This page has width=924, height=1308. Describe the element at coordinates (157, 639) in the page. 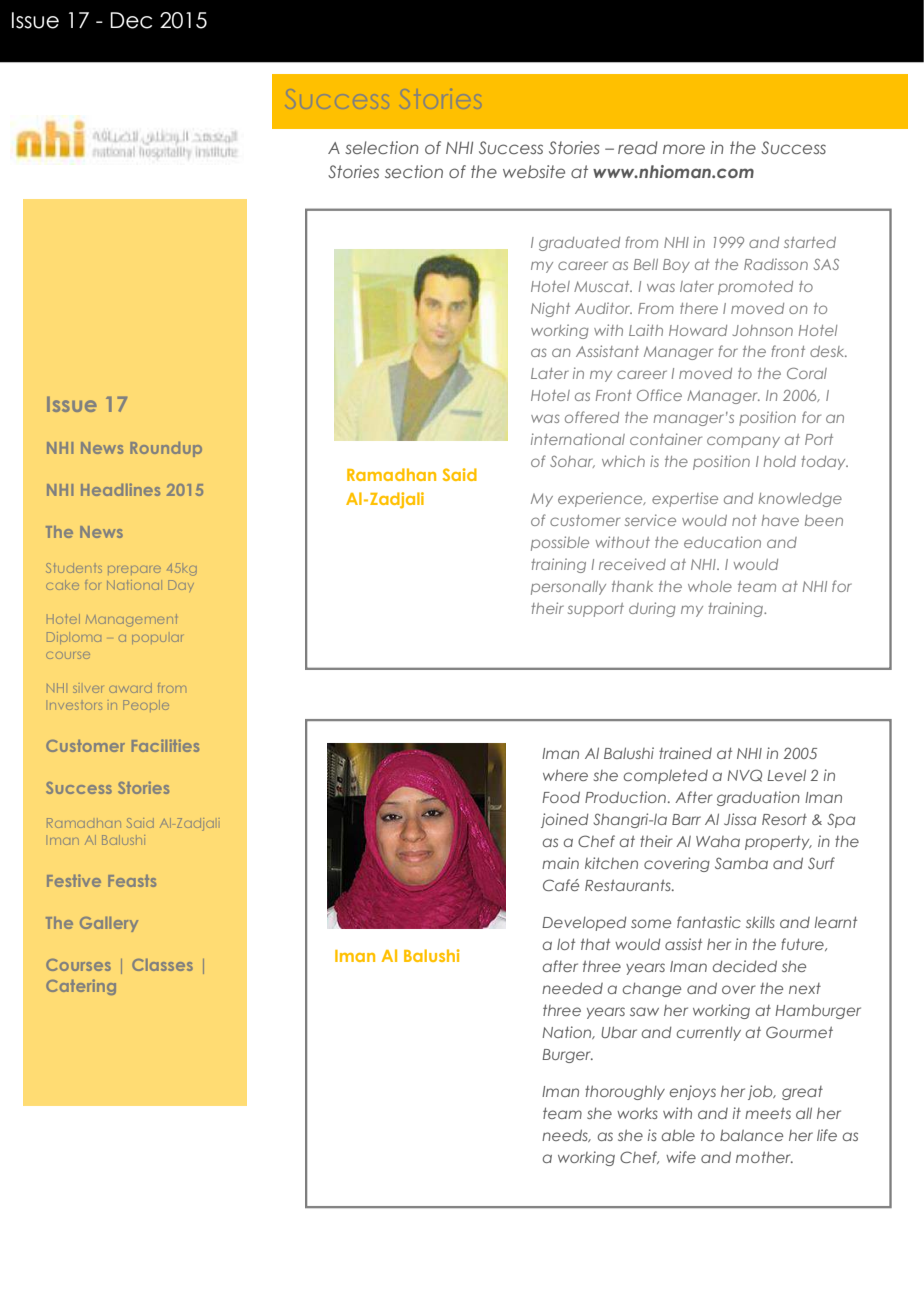

I see `popular` at that location.
